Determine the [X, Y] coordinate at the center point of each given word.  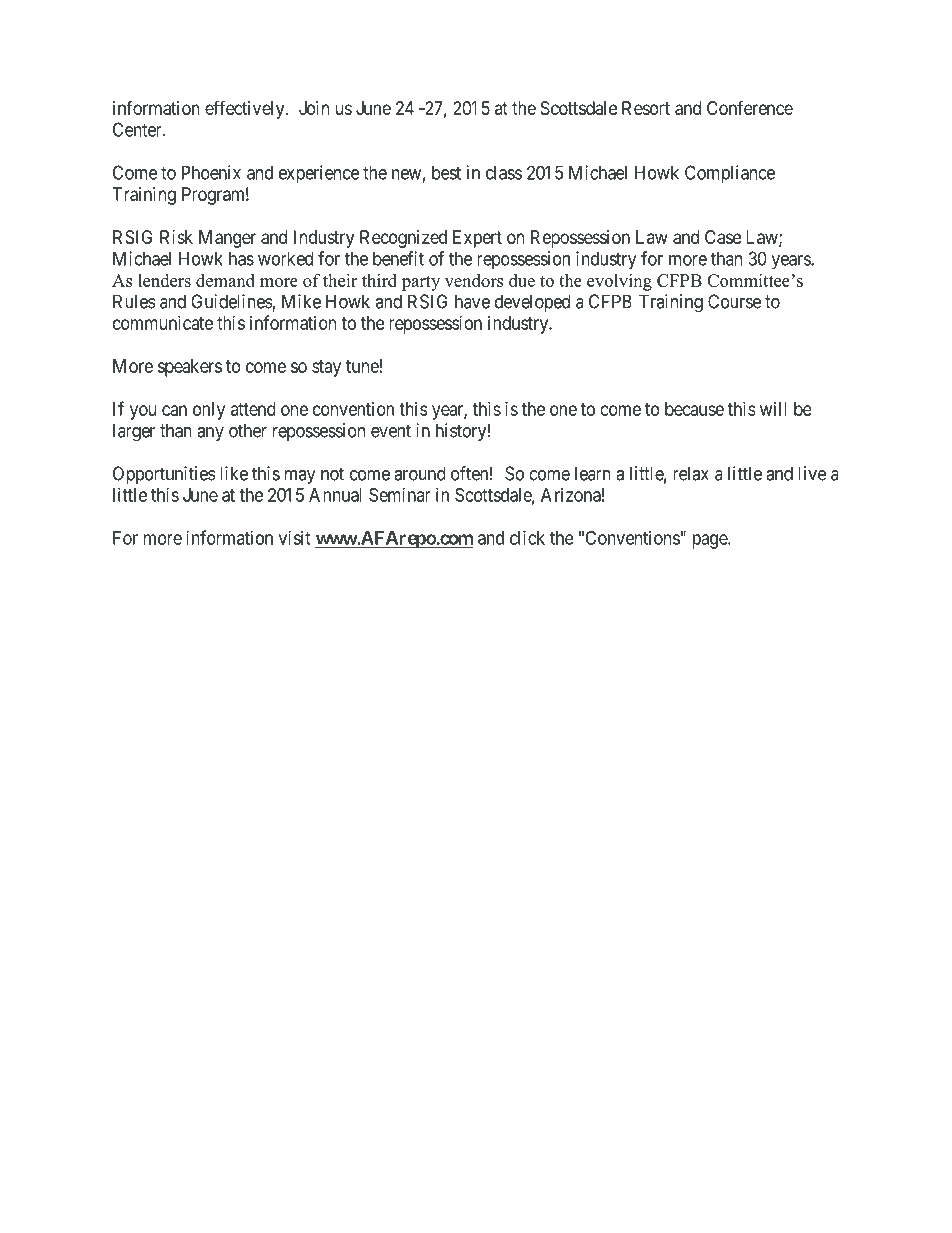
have [472, 301]
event [391, 431]
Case [723, 237]
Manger [227, 239]
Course [734, 301]
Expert [477, 239]
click [527, 537]
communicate [163, 322]
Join [314, 108]
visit [295, 537]
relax [691, 473]
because [694, 409]
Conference [750, 107]
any [210, 434]
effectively [246, 109]
